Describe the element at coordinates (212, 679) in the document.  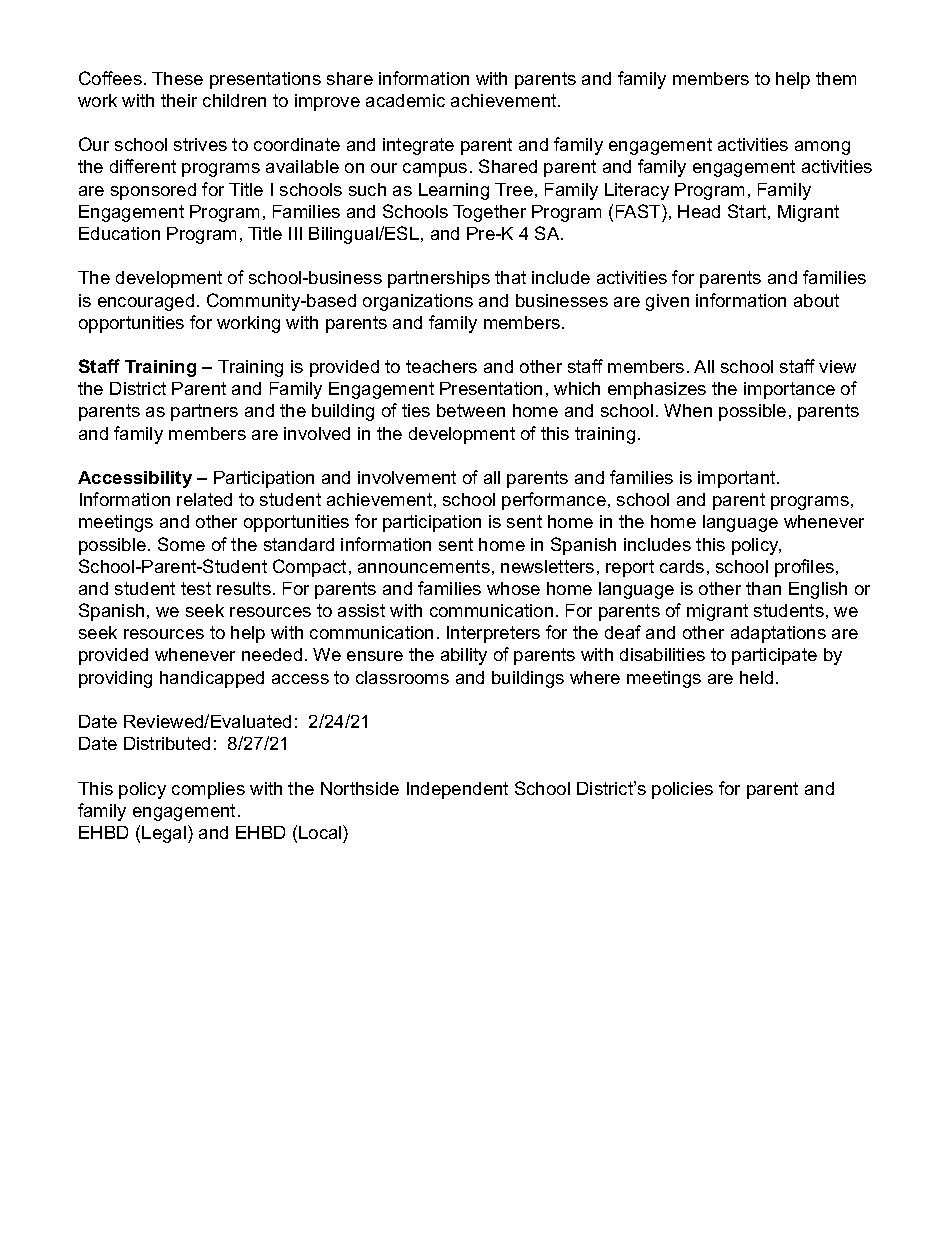
I see `handicapped` at that location.
